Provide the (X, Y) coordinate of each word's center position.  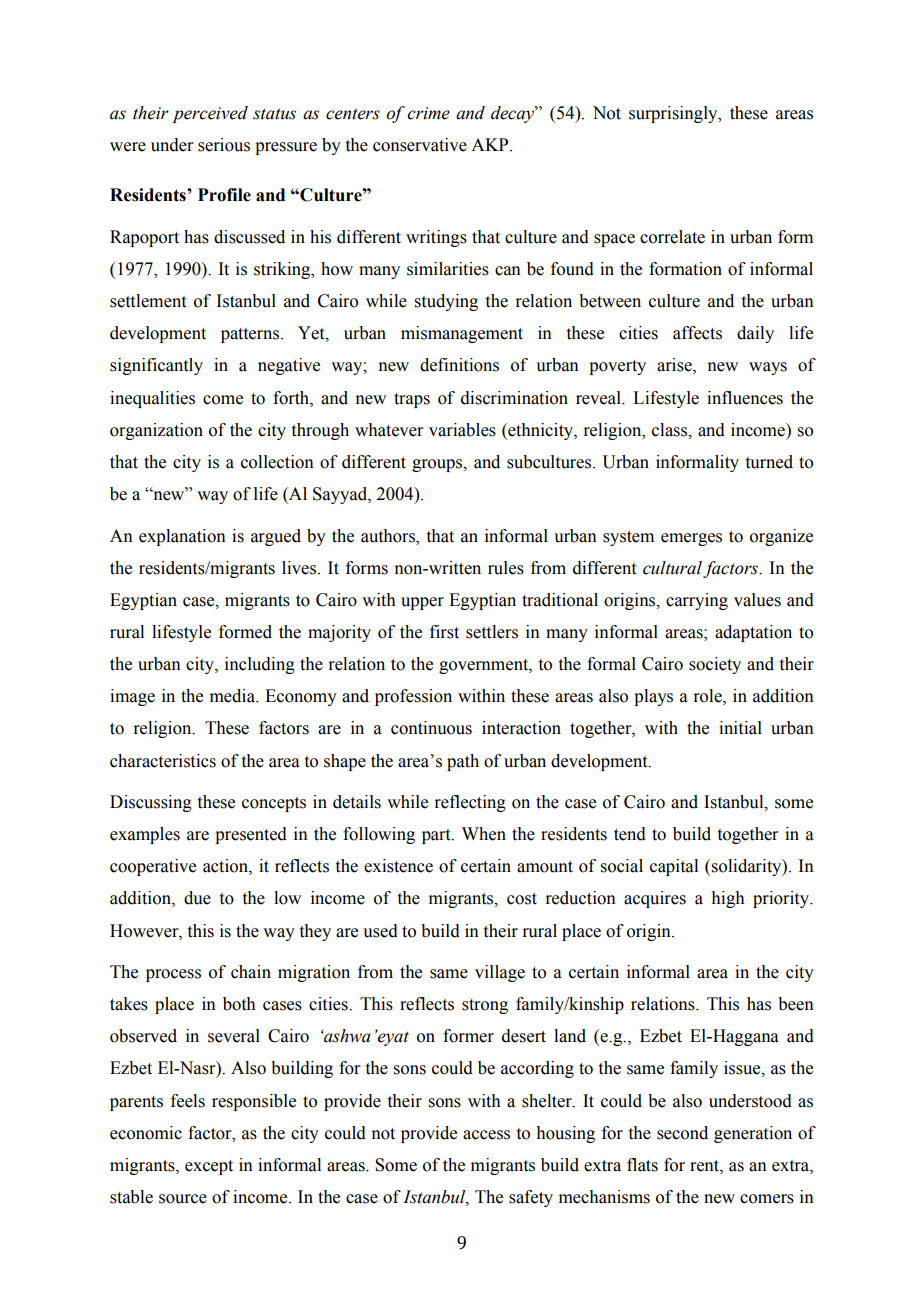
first (444, 632)
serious (224, 145)
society (715, 665)
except (209, 1167)
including (260, 665)
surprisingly (674, 114)
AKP (491, 144)
